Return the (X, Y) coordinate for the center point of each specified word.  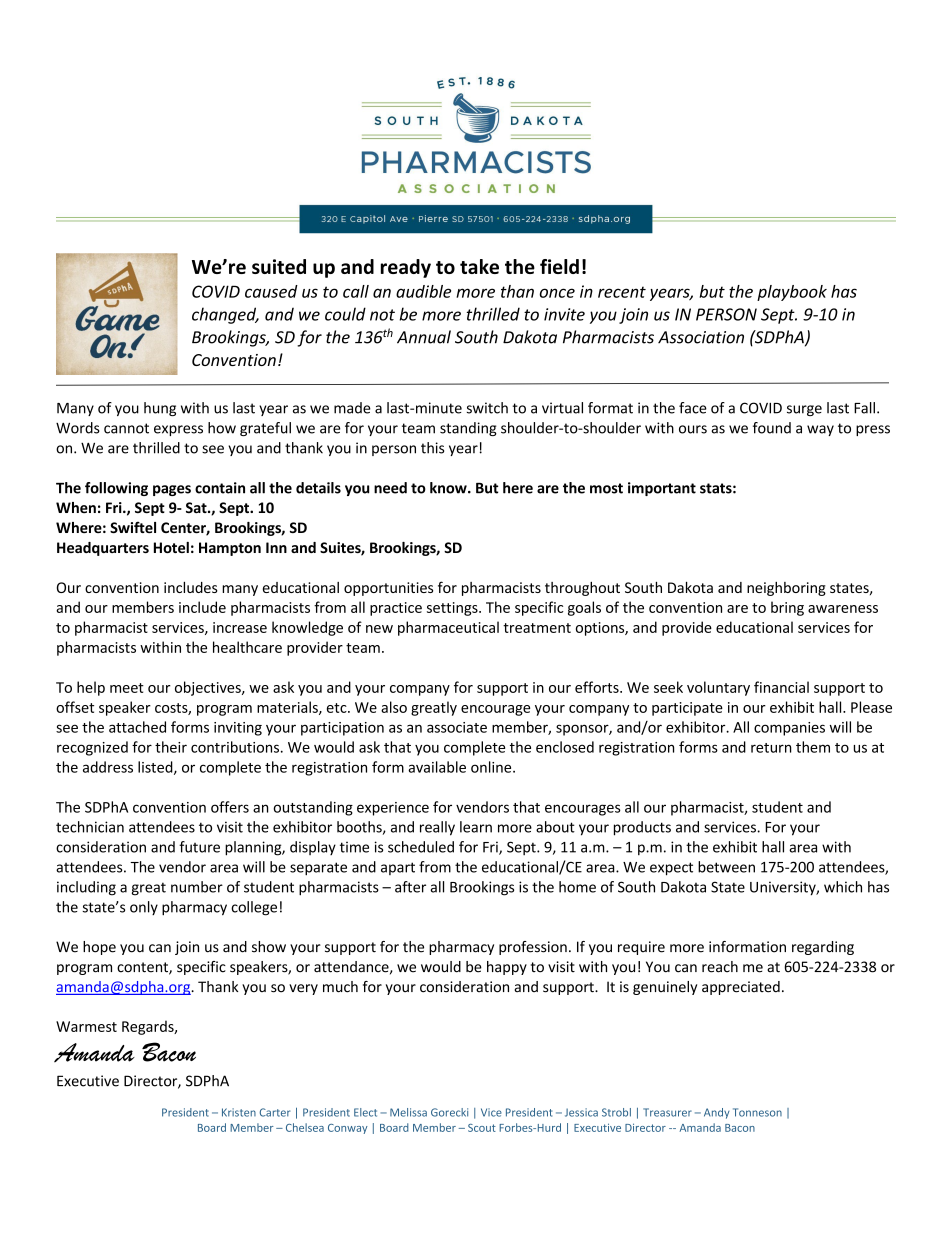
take (479, 266)
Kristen (239, 1112)
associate (457, 727)
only (144, 908)
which (843, 887)
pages (172, 490)
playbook (792, 293)
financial (781, 687)
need (390, 488)
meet (127, 688)
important (662, 489)
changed (225, 315)
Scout (482, 1128)
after (410, 887)
